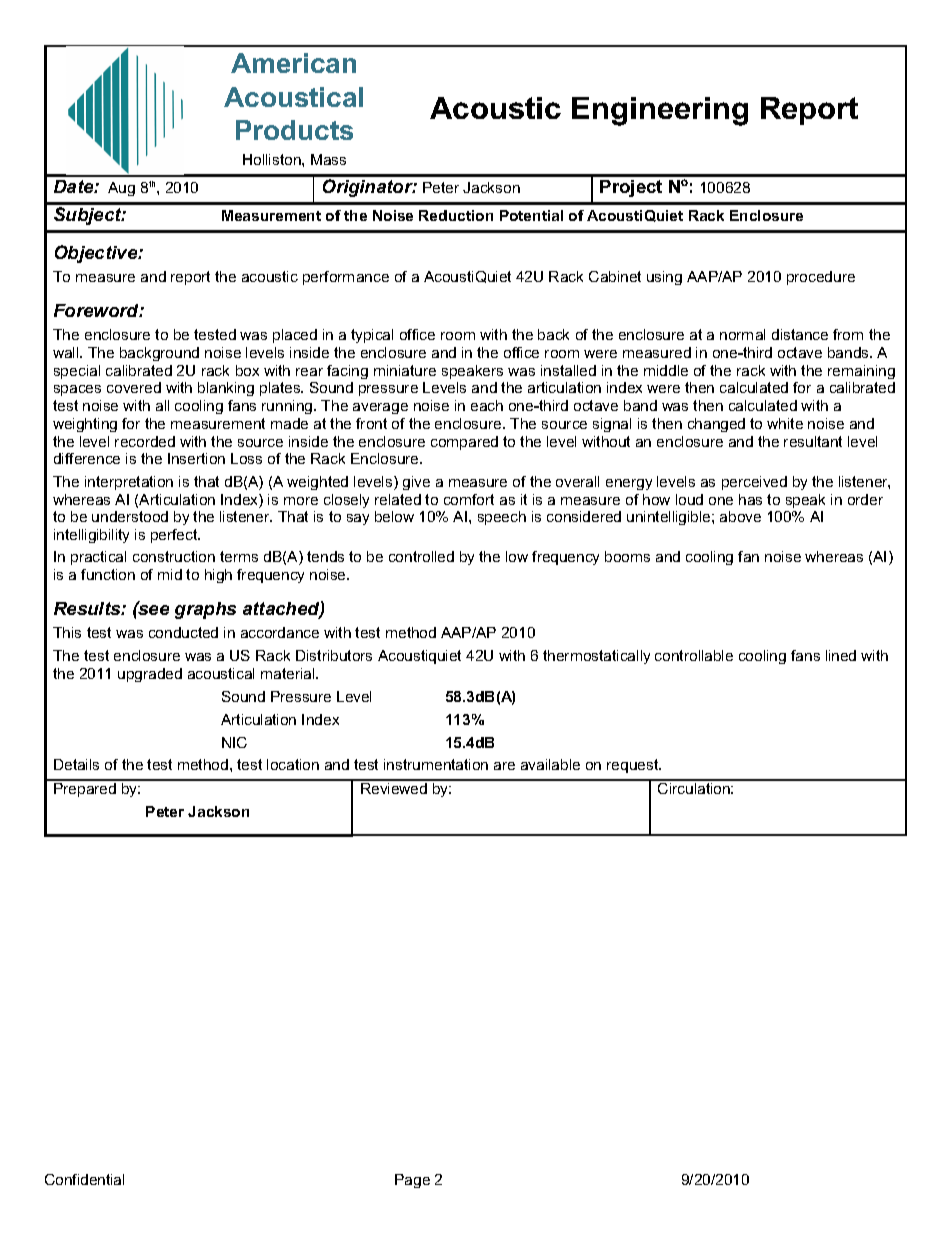 Image resolution: width=952 pixels, height=1233 pixels. Describe the element at coordinates (550, 764) in the image. I see `available` at that location.
